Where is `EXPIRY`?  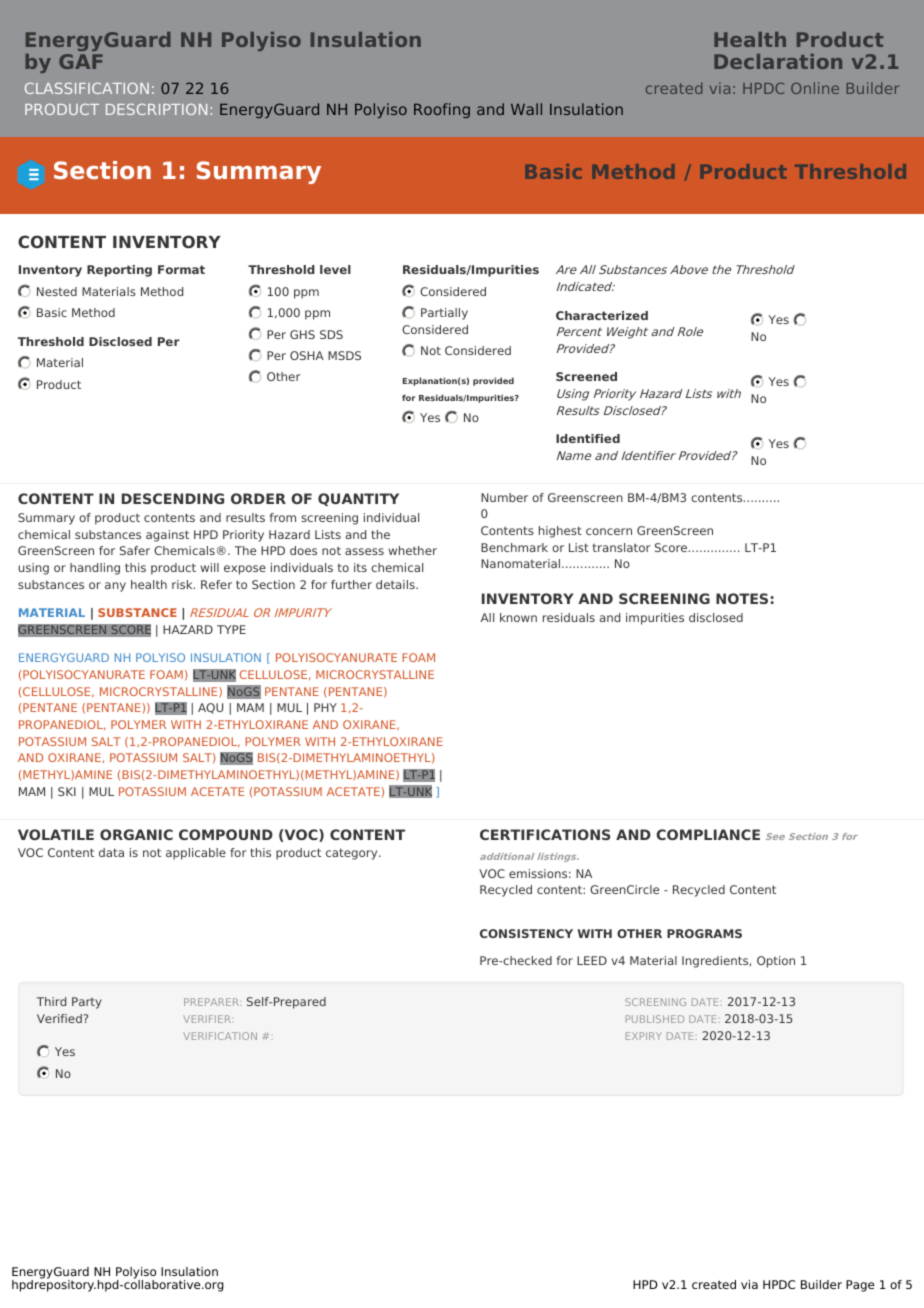 EXPIRY is located at coordinates (644, 1036).
